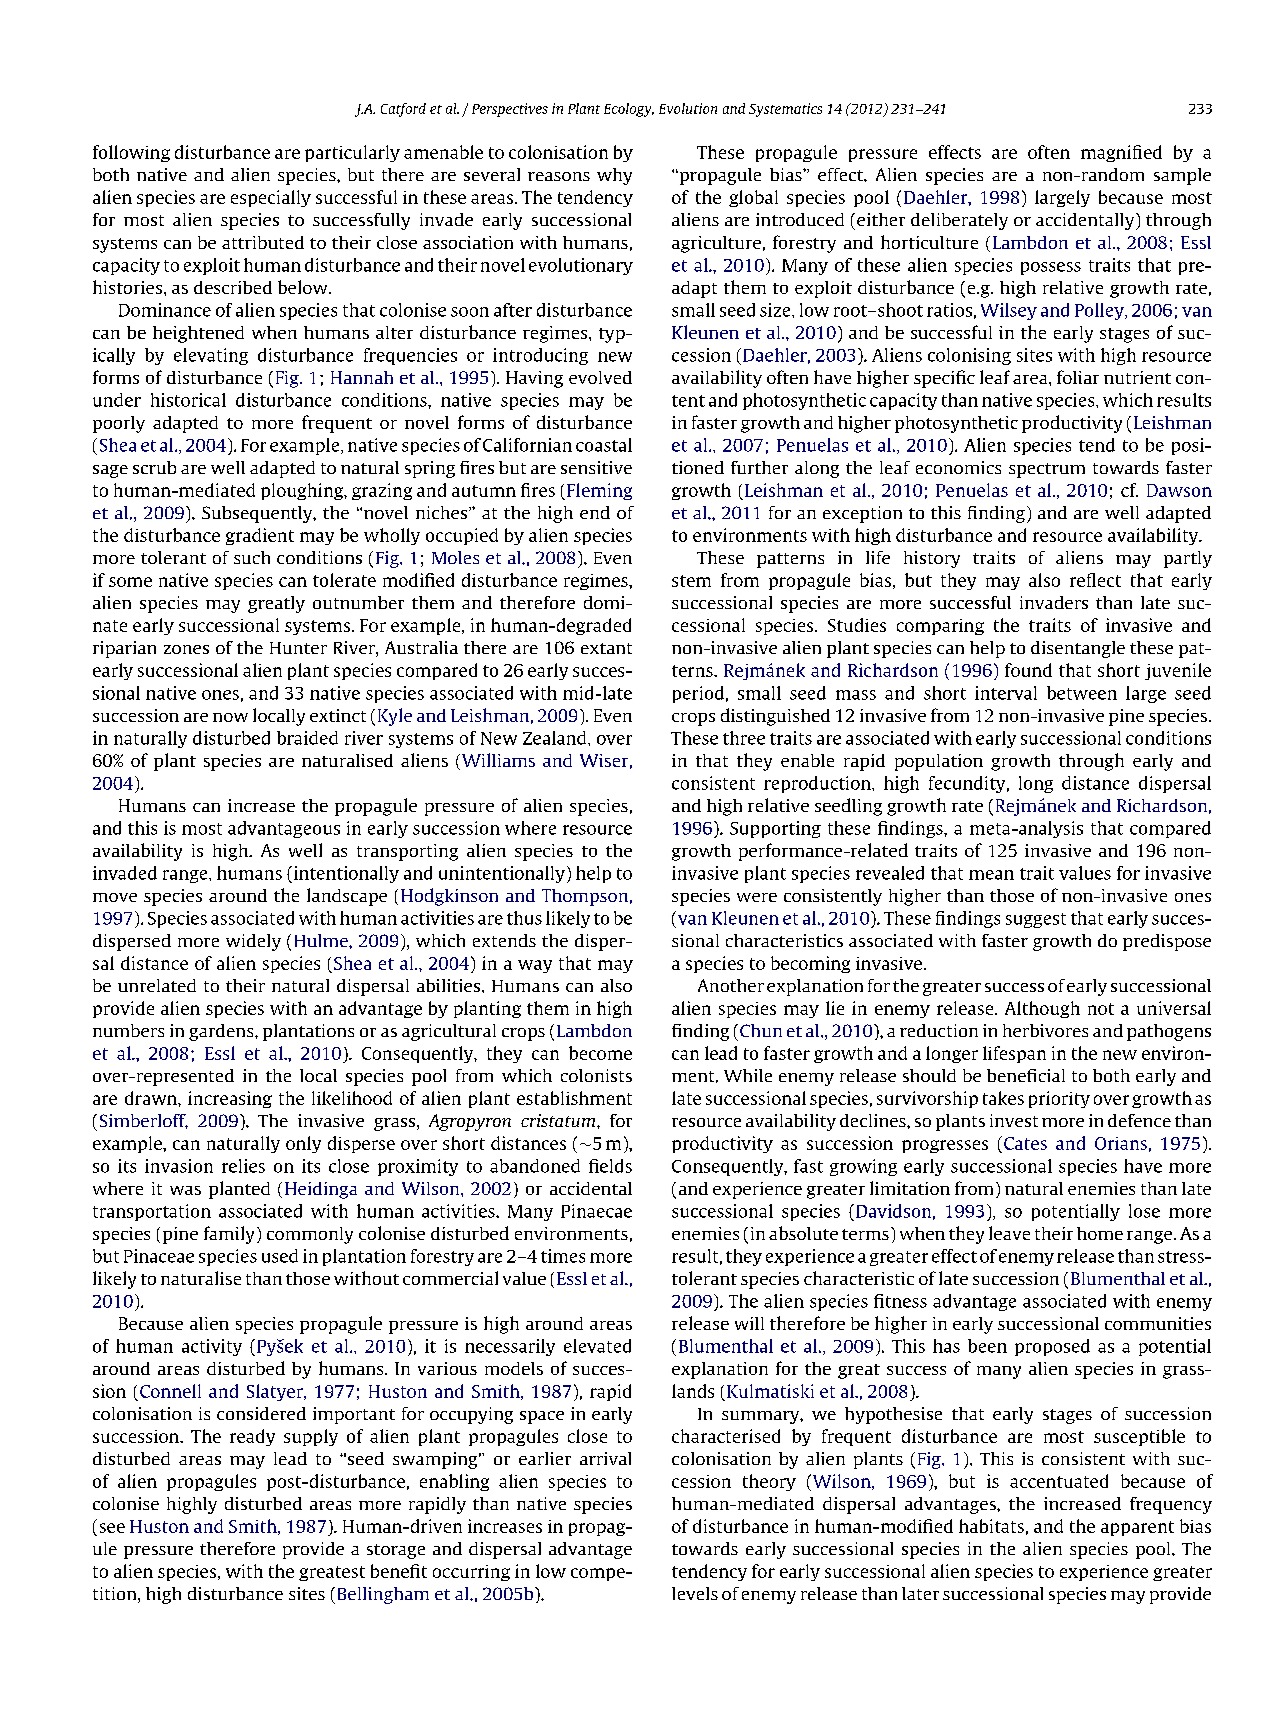 The width and height of the document is (1282, 1709). What do you see at coordinates (396, 1551) in the document?
I see `storage` at bounding box center [396, 1551].
